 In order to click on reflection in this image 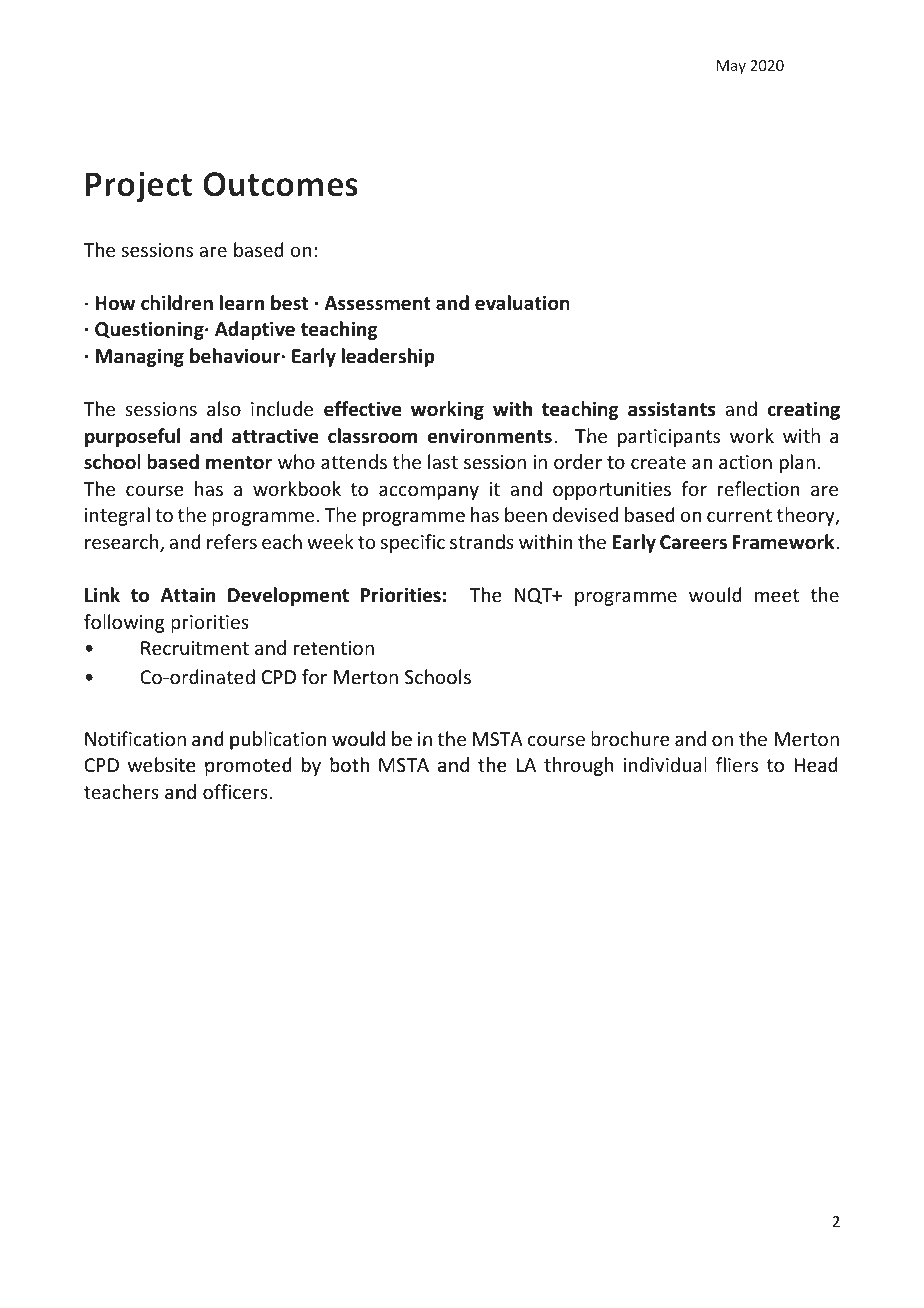, I will do `click(759, 488)`.
